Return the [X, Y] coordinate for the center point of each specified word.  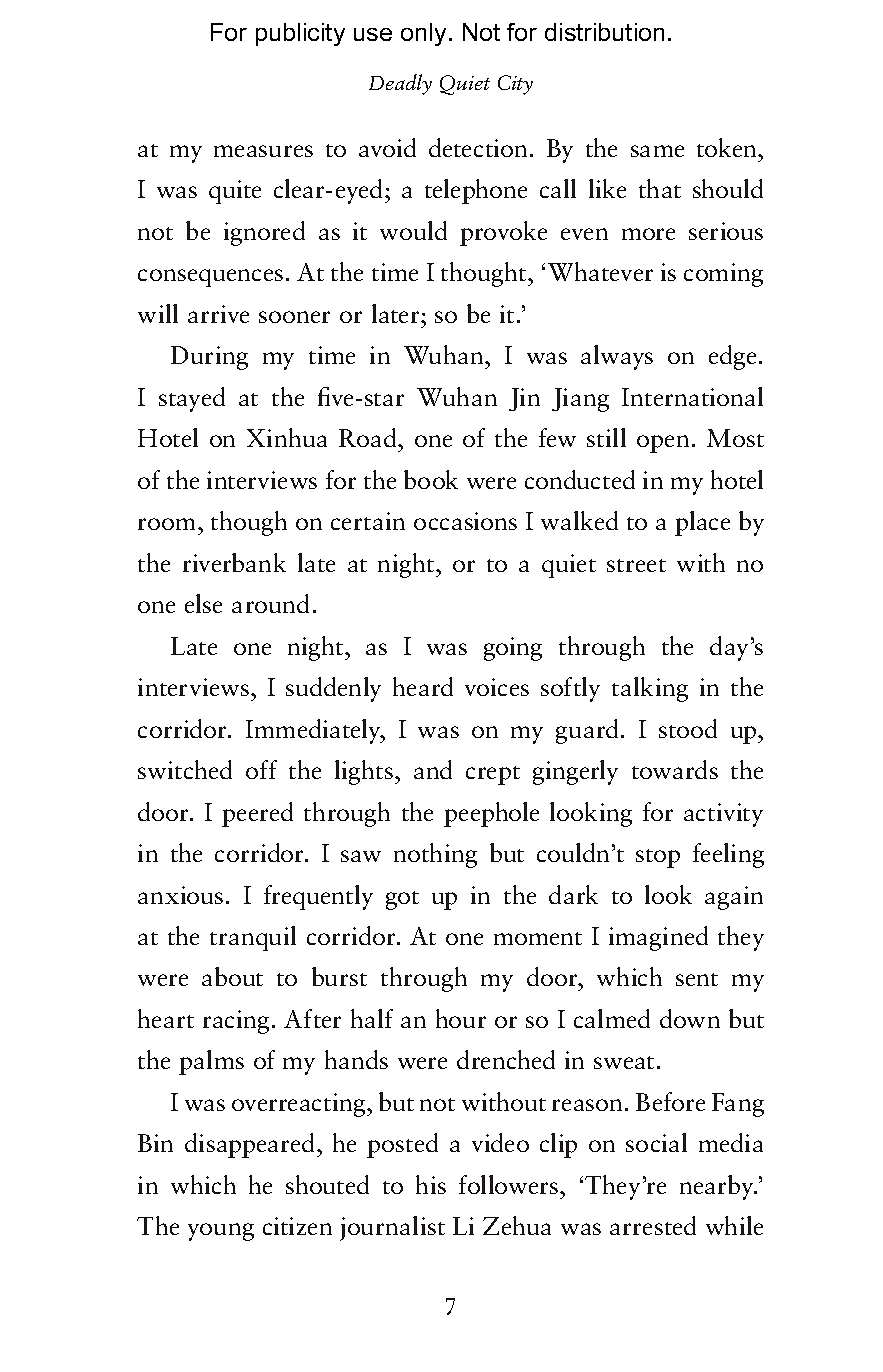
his [431, 1184]
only [423, 34]
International [692, 396]
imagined [658, 938]
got [402, 900]
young [221, 1232]
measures [263, 151]
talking [650, 689]
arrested [653, 1225]
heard [423, 686]
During [209, 358]
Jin [524, 399]
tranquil [253, 938]
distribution [604, 32]
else [203, 603]
